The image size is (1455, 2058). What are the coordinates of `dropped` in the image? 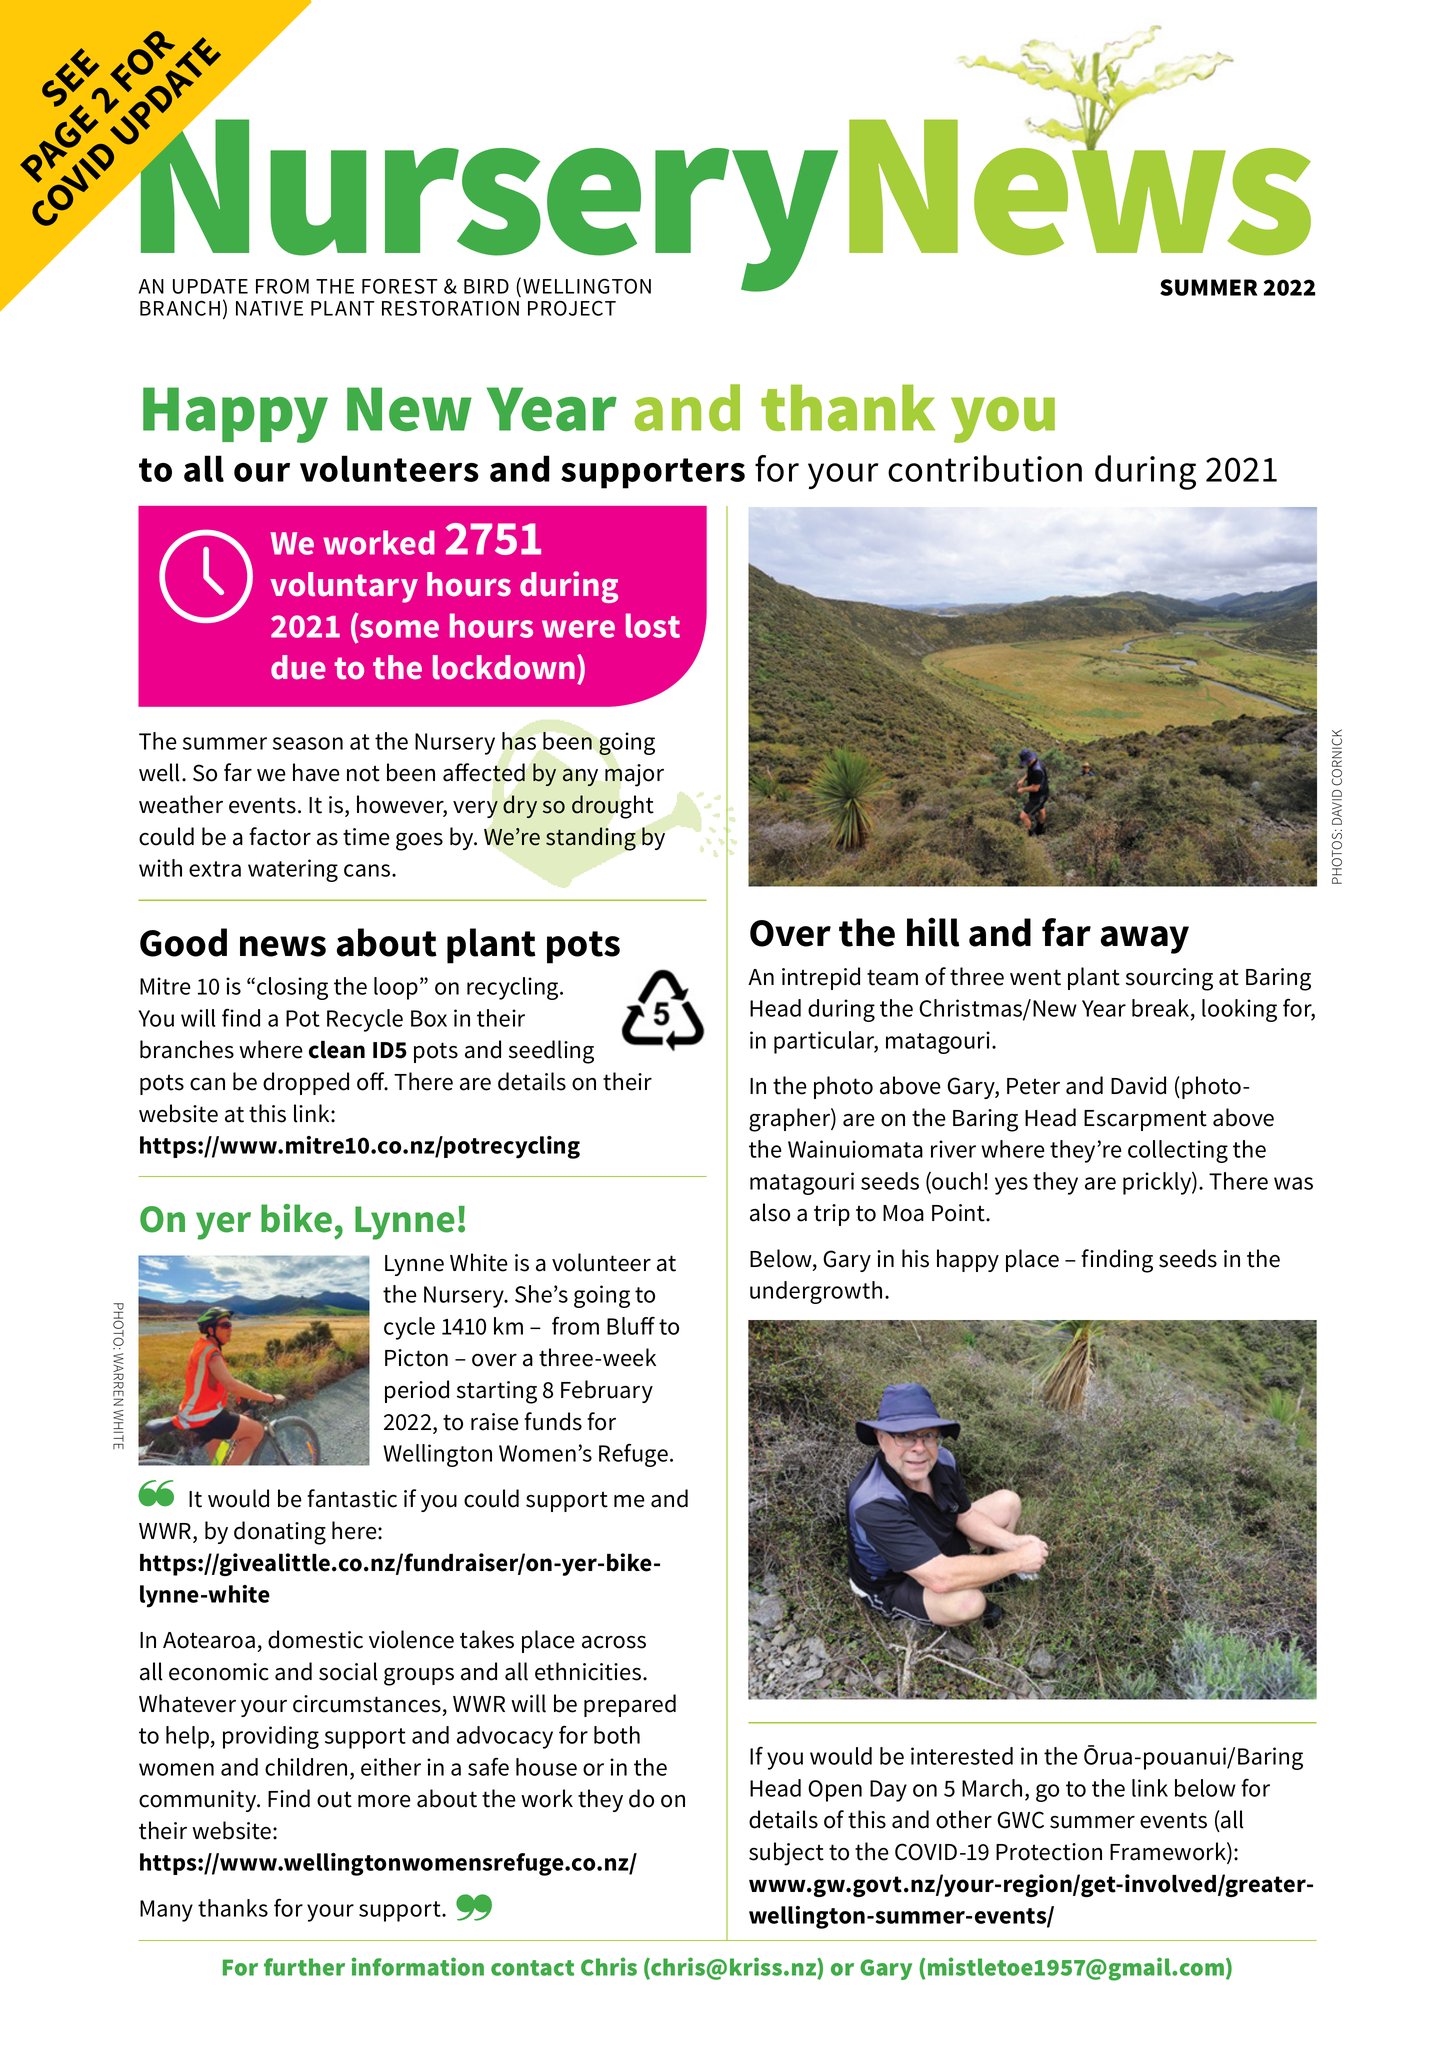 It's located at (306, 1083).
